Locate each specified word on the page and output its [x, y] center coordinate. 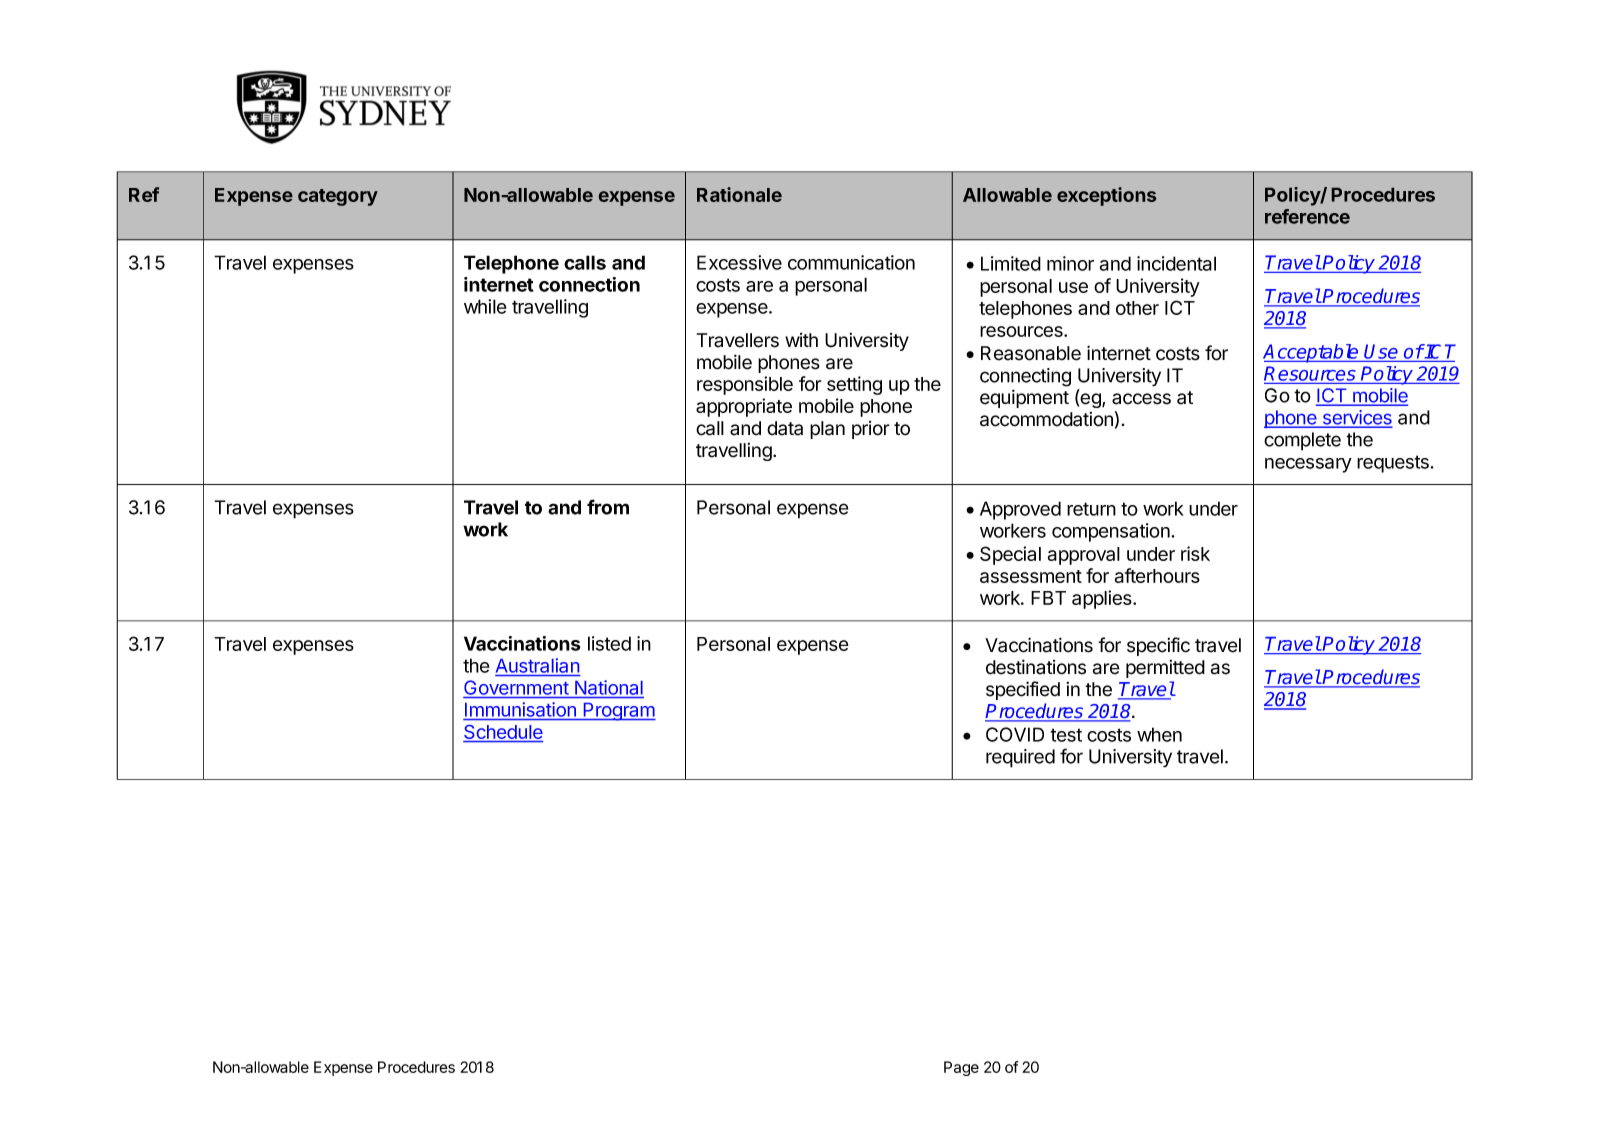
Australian [537, 665]
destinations [1036, 667]
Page [961, 1068]
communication [851, 262]
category [338, 197]
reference [1307, 216]
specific [1158, 646]
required [1020, 758]
